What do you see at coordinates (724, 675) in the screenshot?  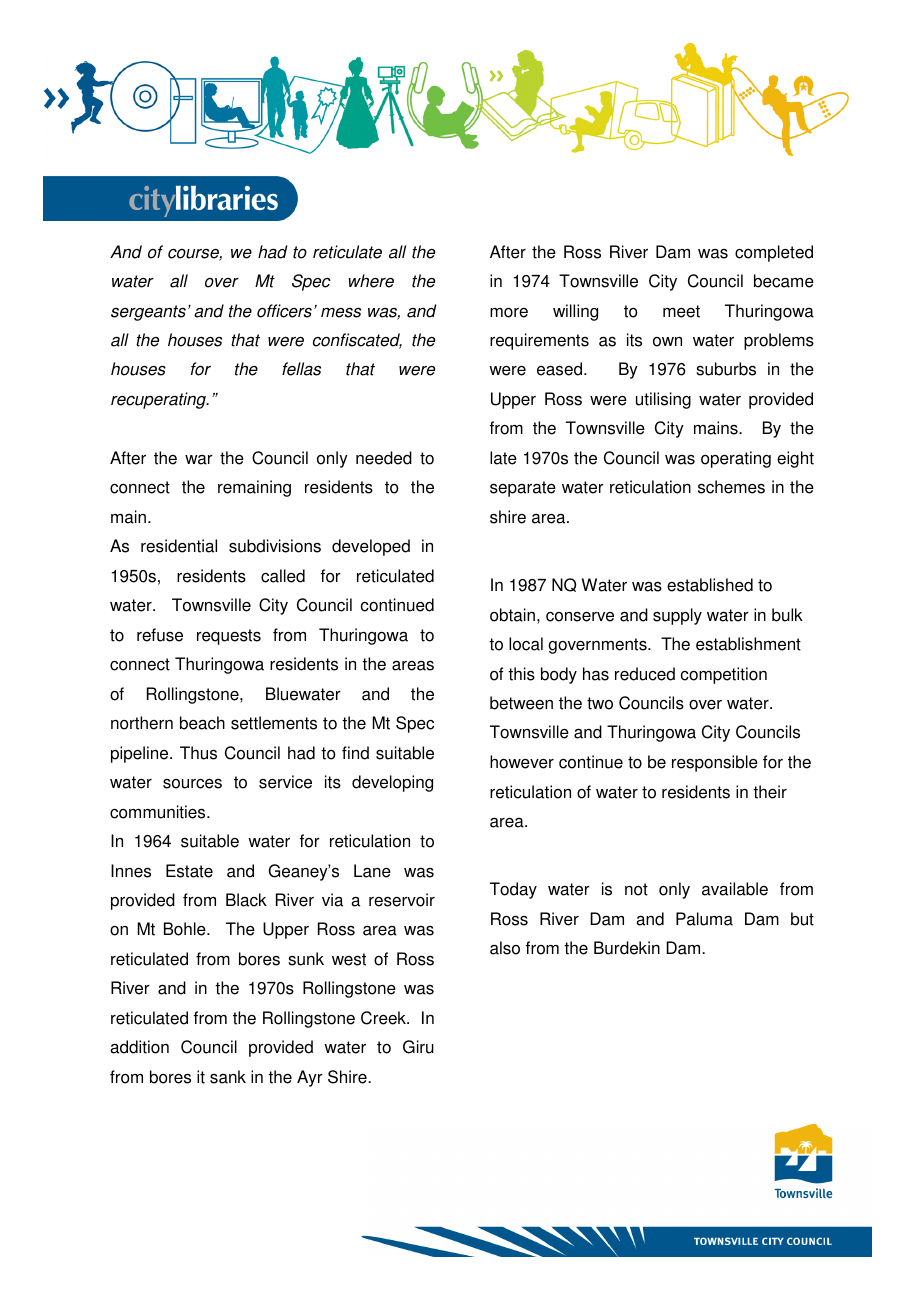 I see `competition` at bounding box center [724, 675].
